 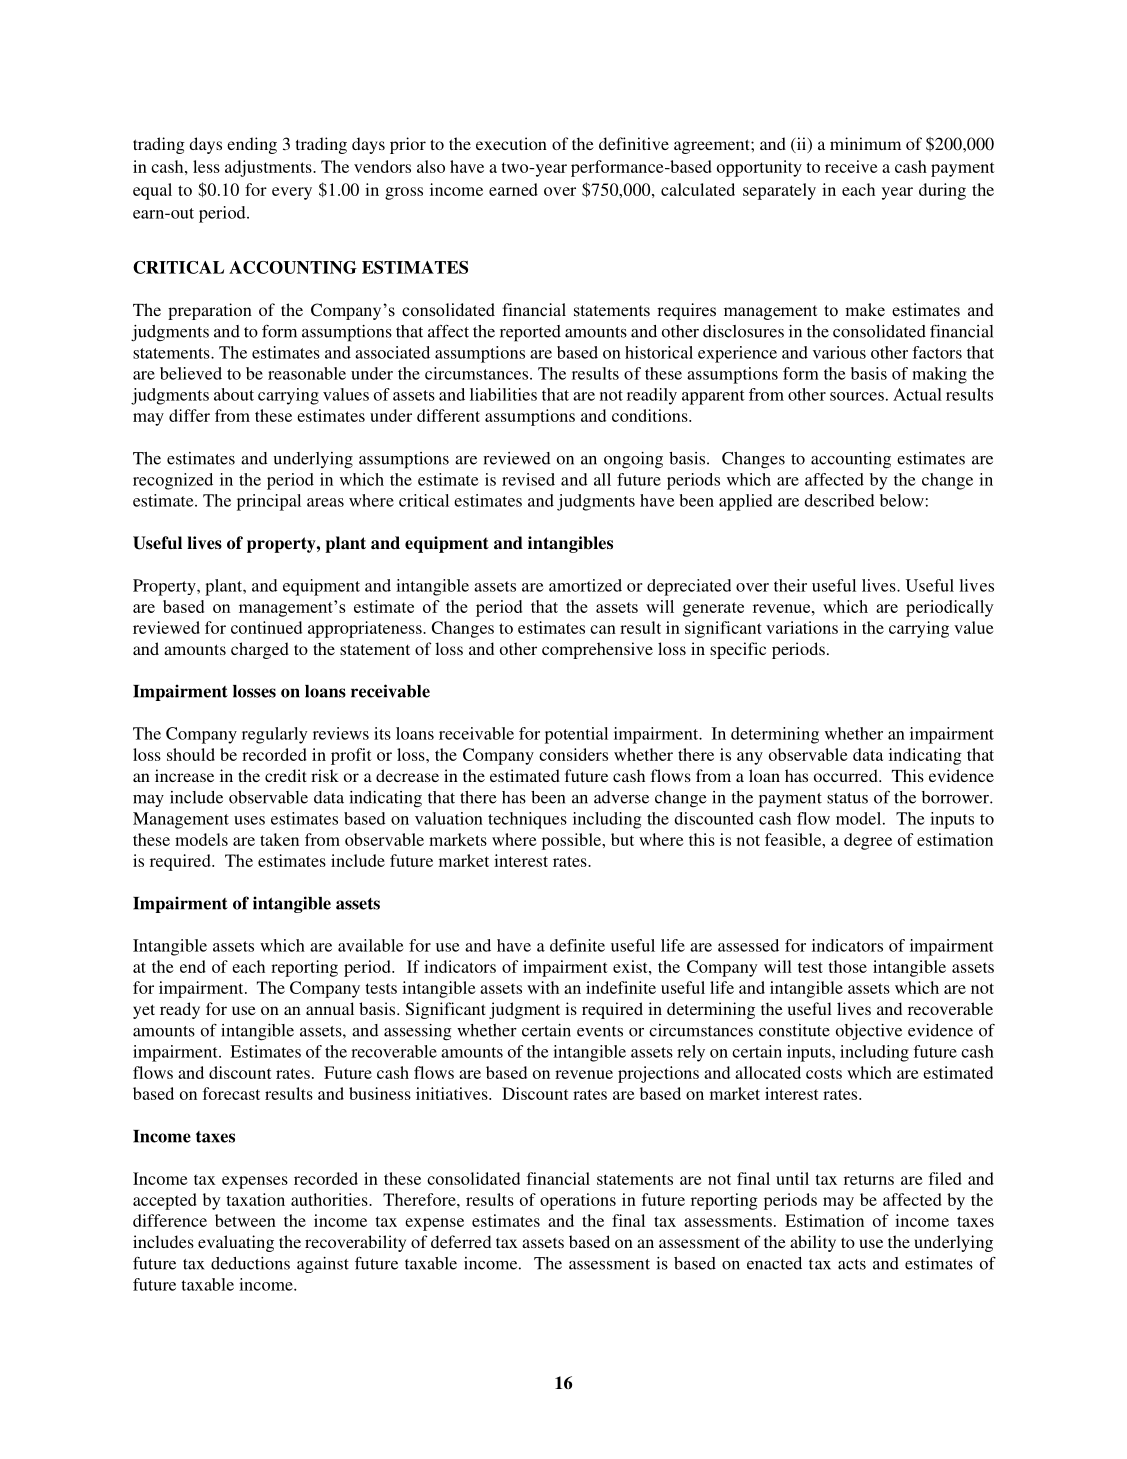 I want to click on operations, so click(x=578, y=1201).
